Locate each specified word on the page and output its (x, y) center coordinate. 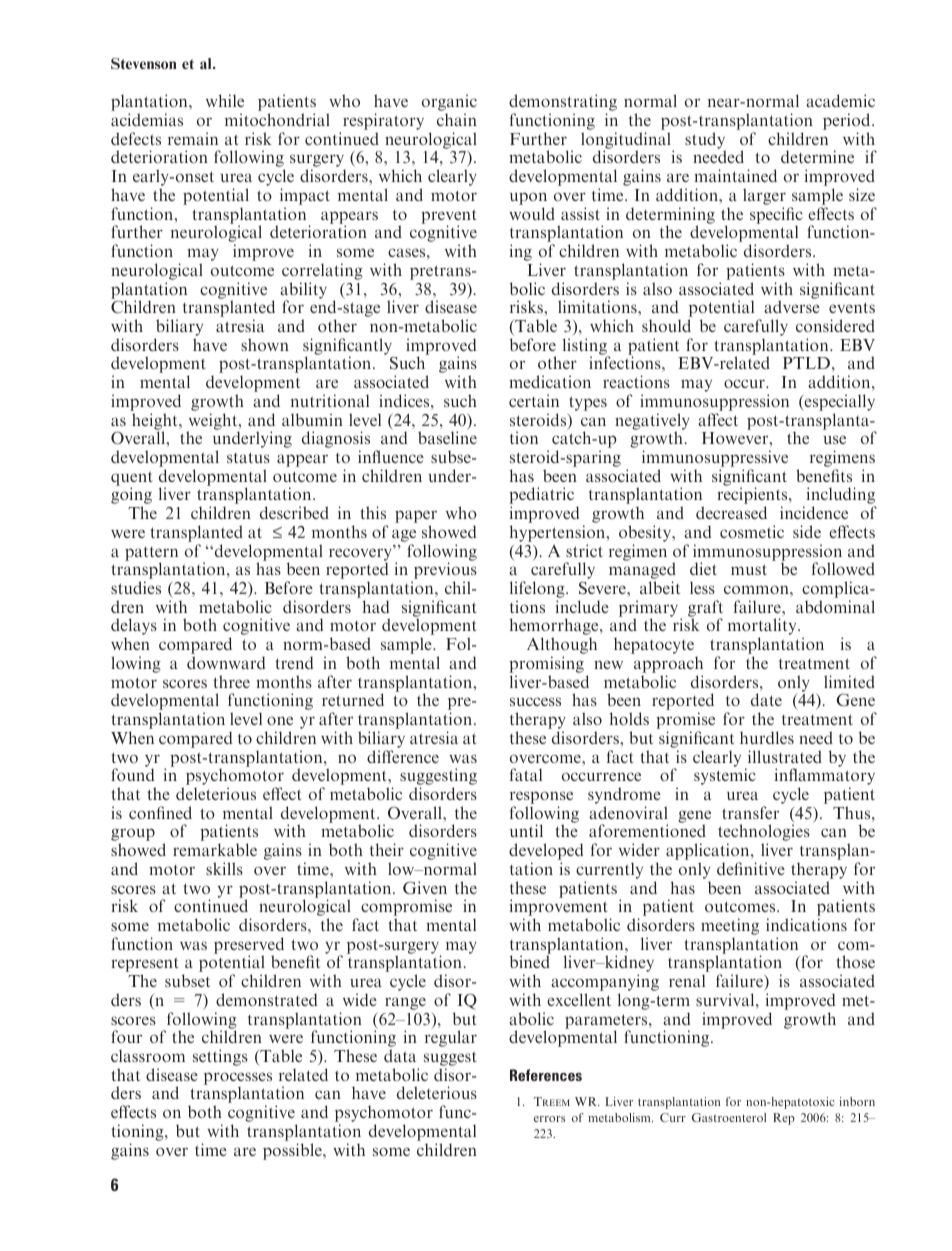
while (225, 100)
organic (449, 104)
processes (238, 1079)
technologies (764, 834)
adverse (792, 306)
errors (549, 1119)
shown (265, 344)
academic (840, 100)
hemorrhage (555, 628)
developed (546, 853)
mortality (763, 628)
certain (534, 400)
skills (224, 868)
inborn (857, 1101)
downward (226, 662)
